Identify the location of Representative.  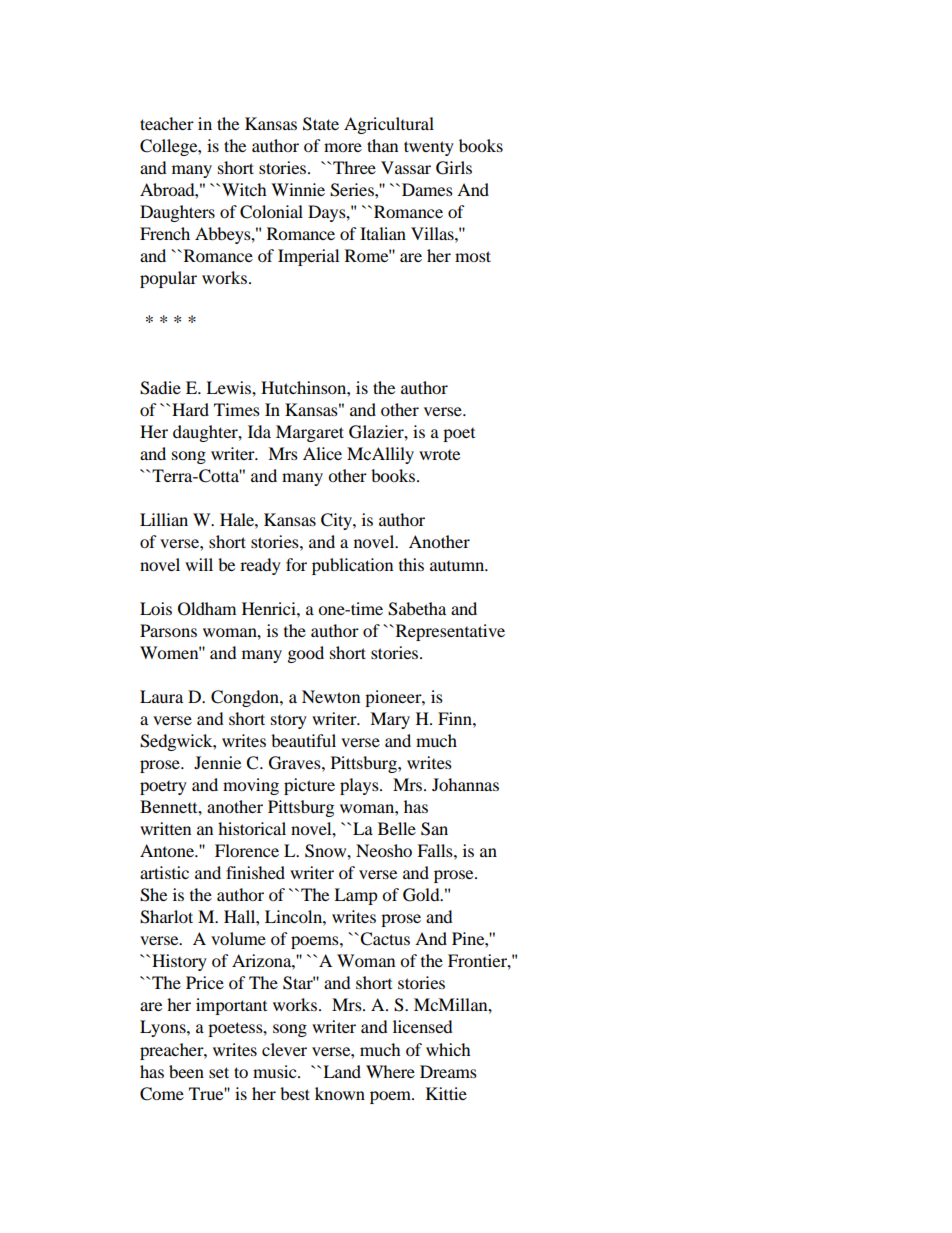
(449, 632).
